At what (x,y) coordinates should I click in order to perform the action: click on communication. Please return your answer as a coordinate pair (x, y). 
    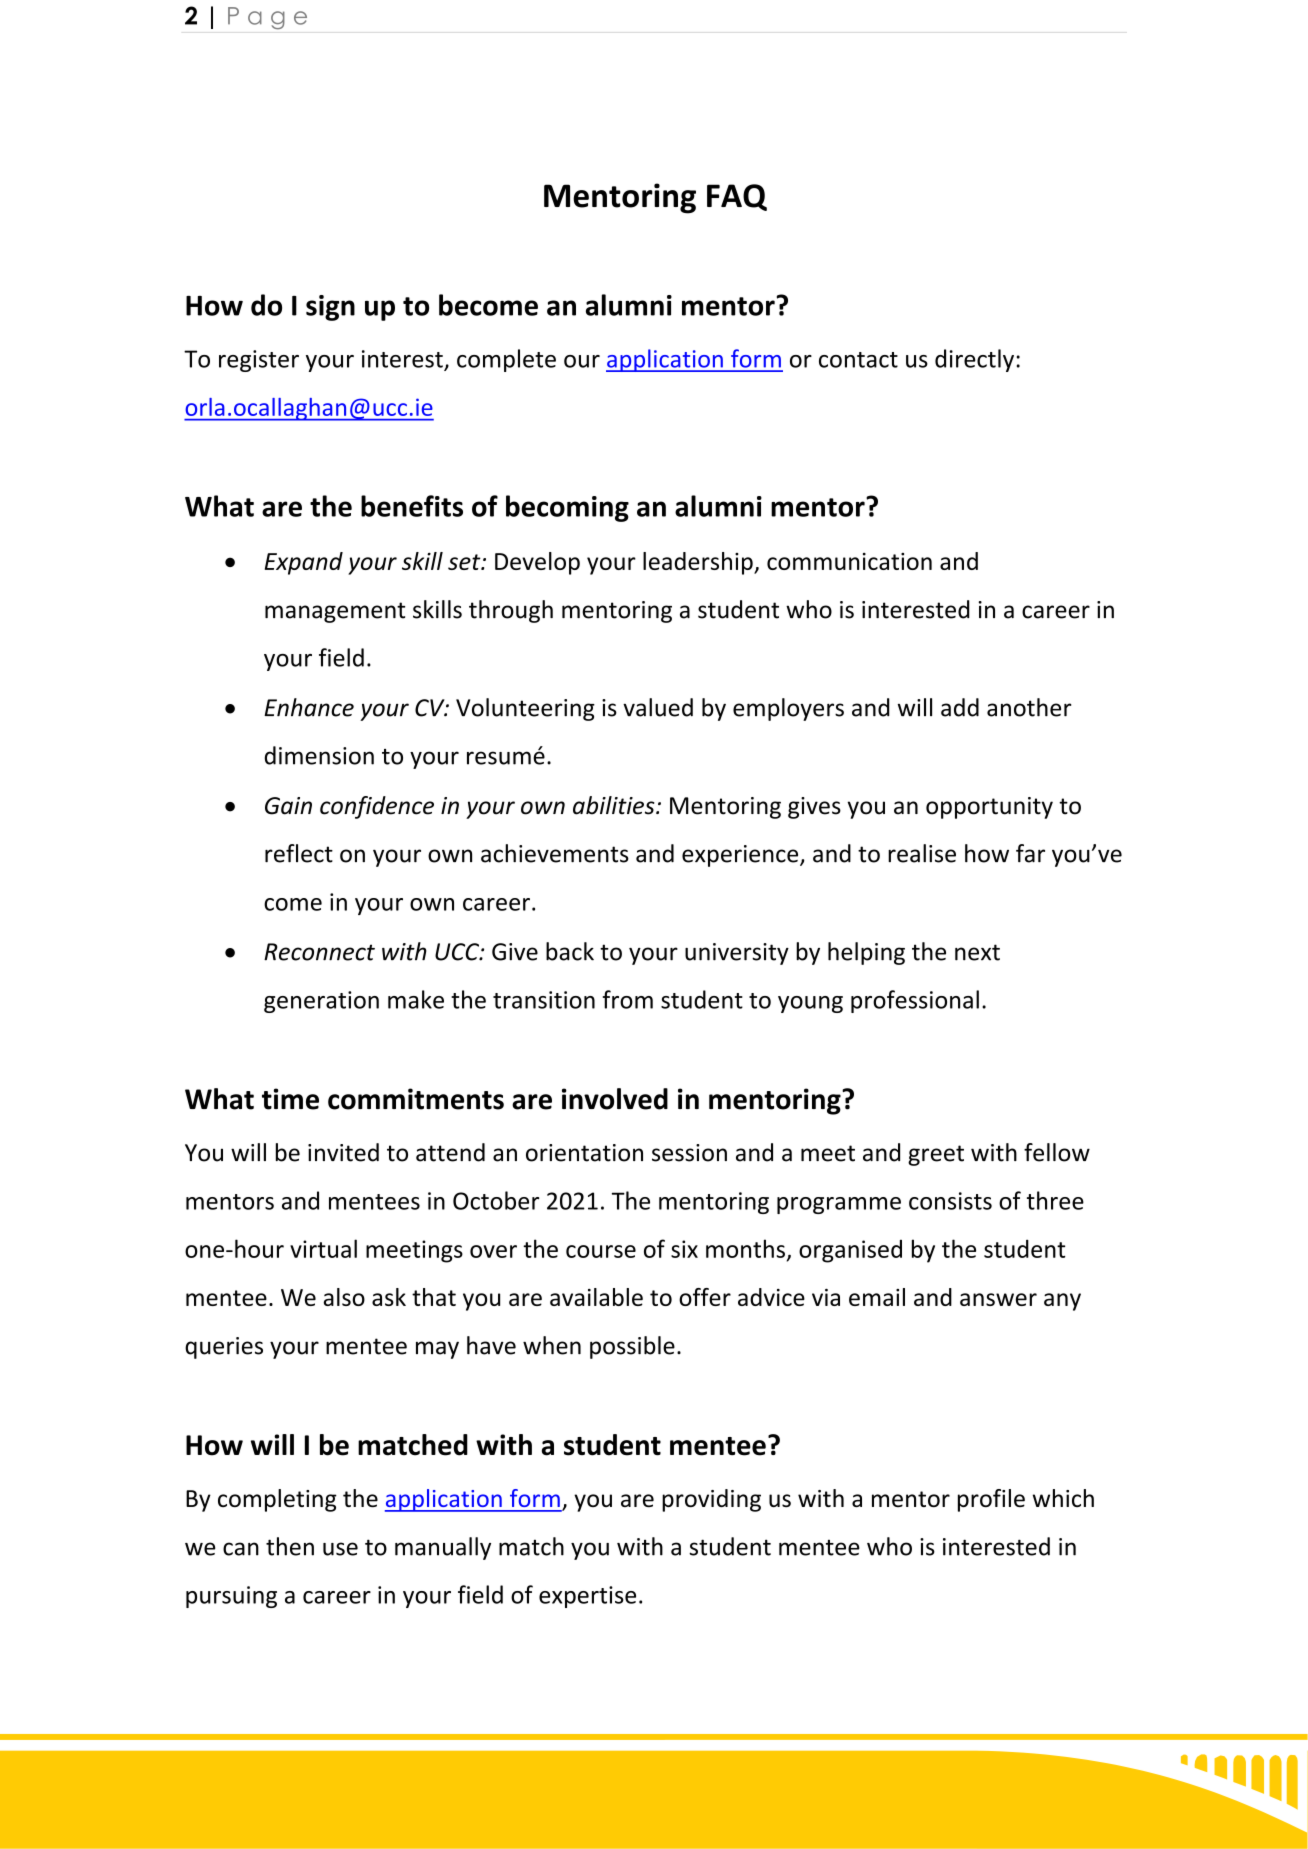
    Looking at the image, I should click on (849, 561).
